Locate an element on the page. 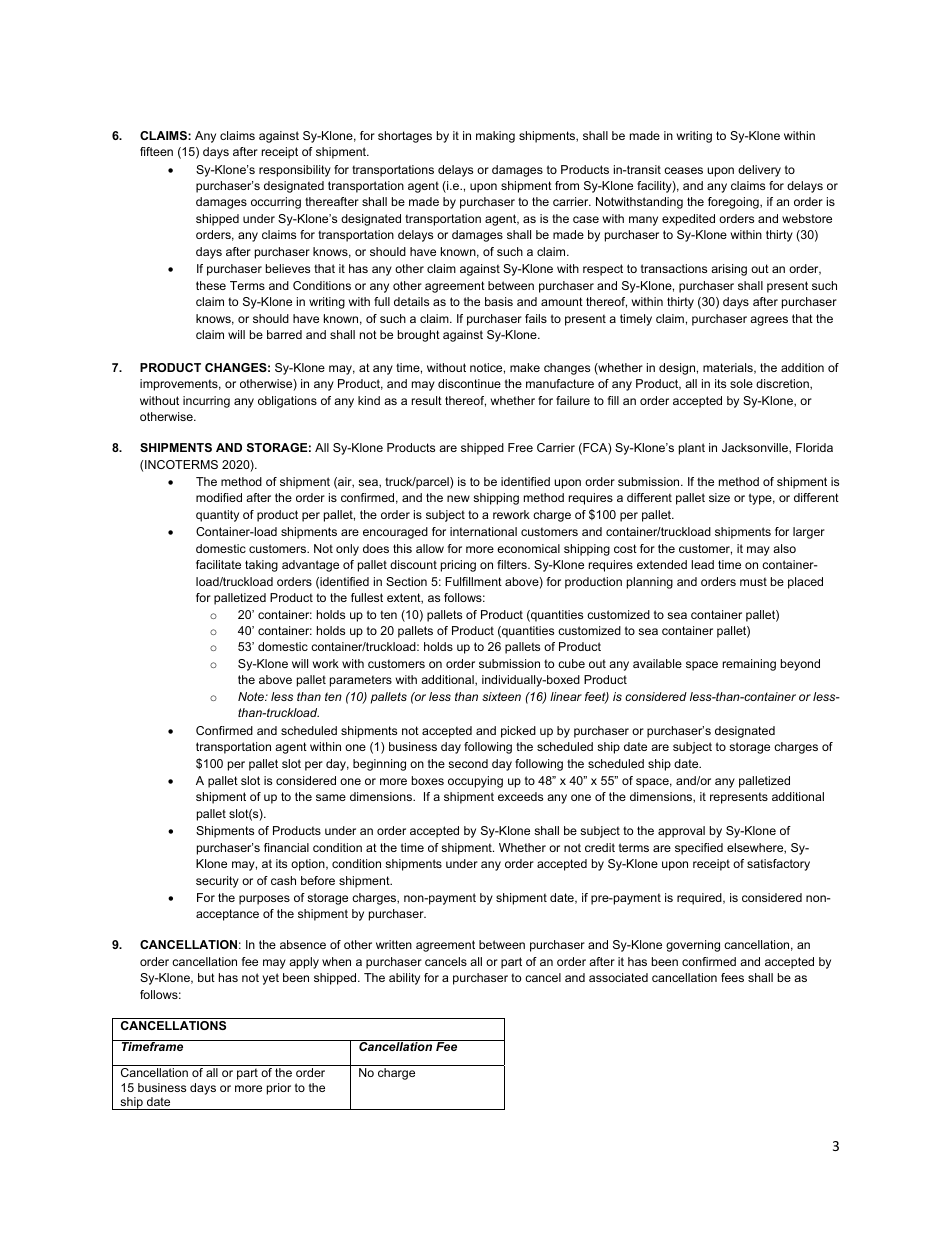 This page has width=952, height=1233. responsibility is located at coordinates (295, 171).
